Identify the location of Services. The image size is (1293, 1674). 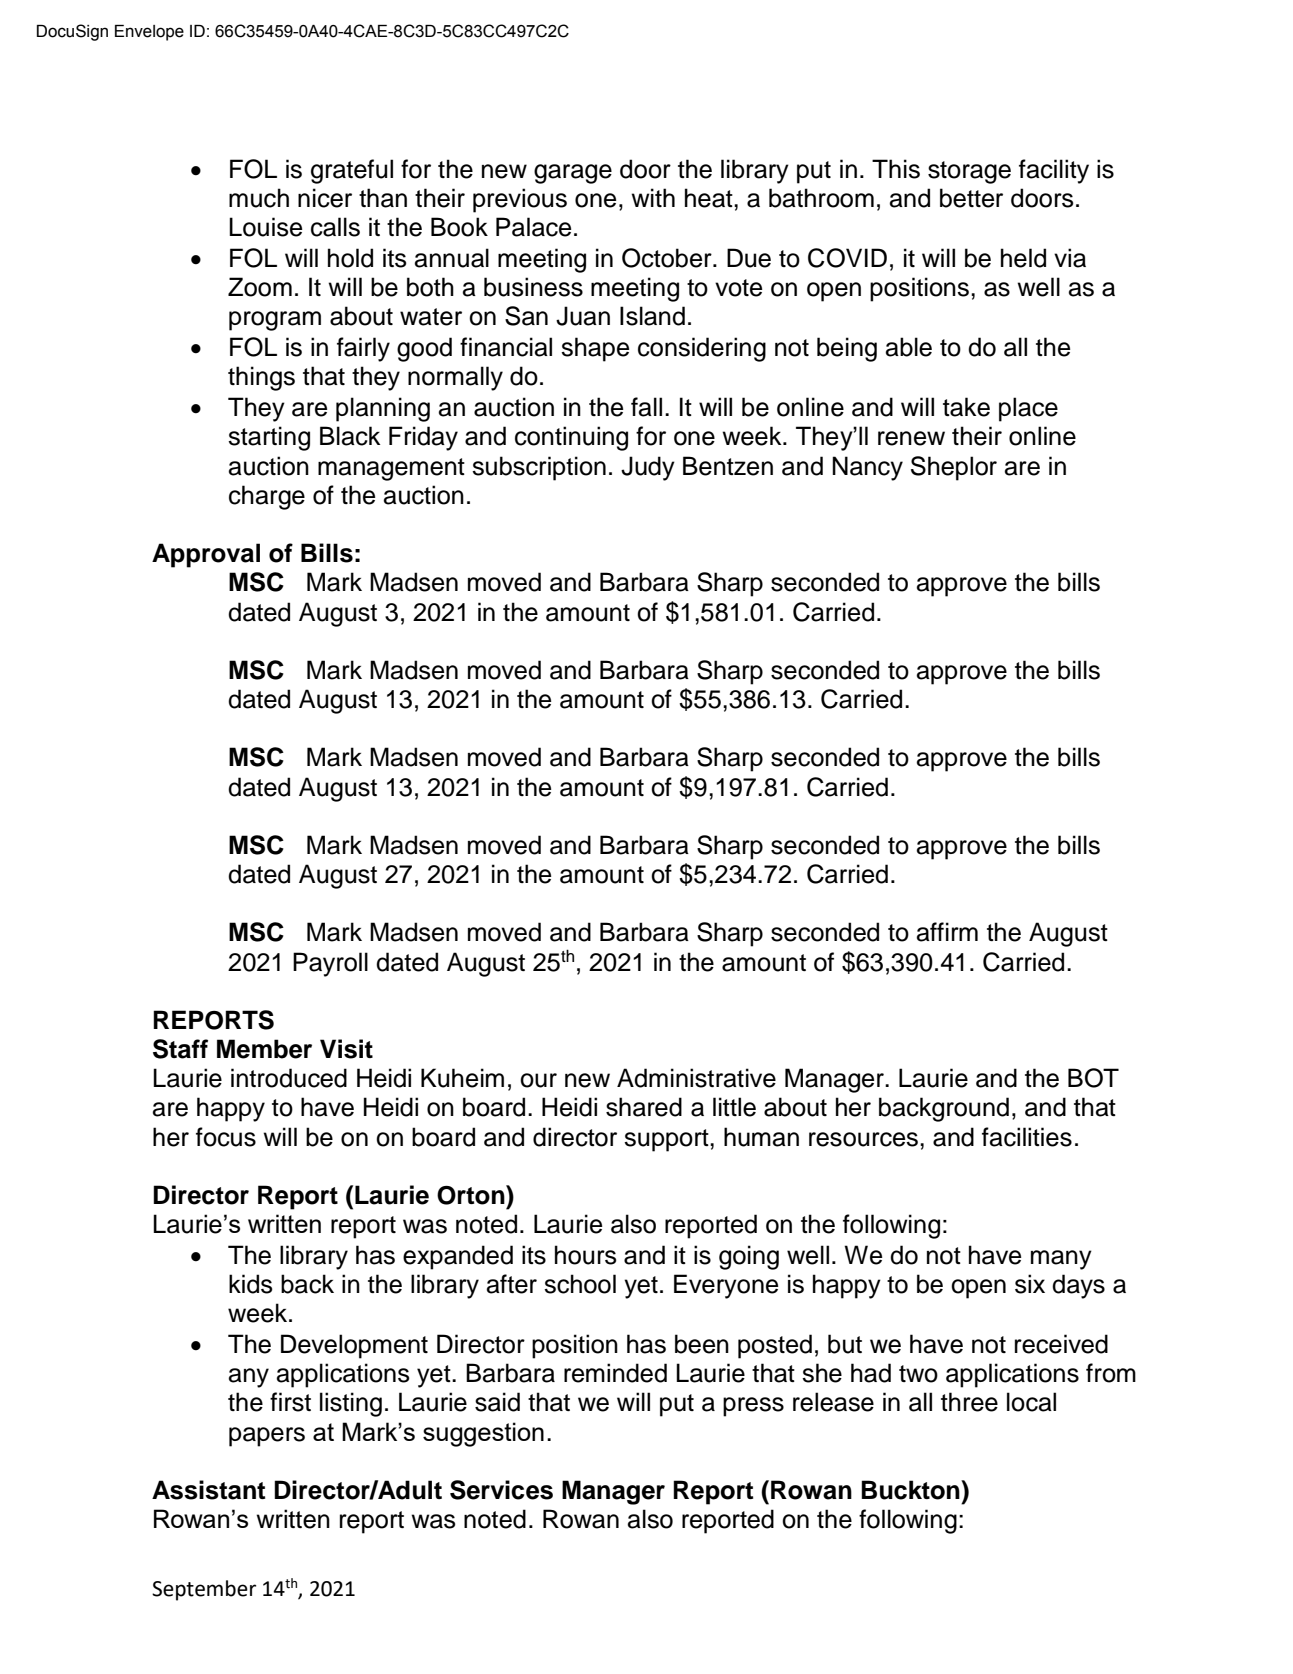
(501, 1490).
